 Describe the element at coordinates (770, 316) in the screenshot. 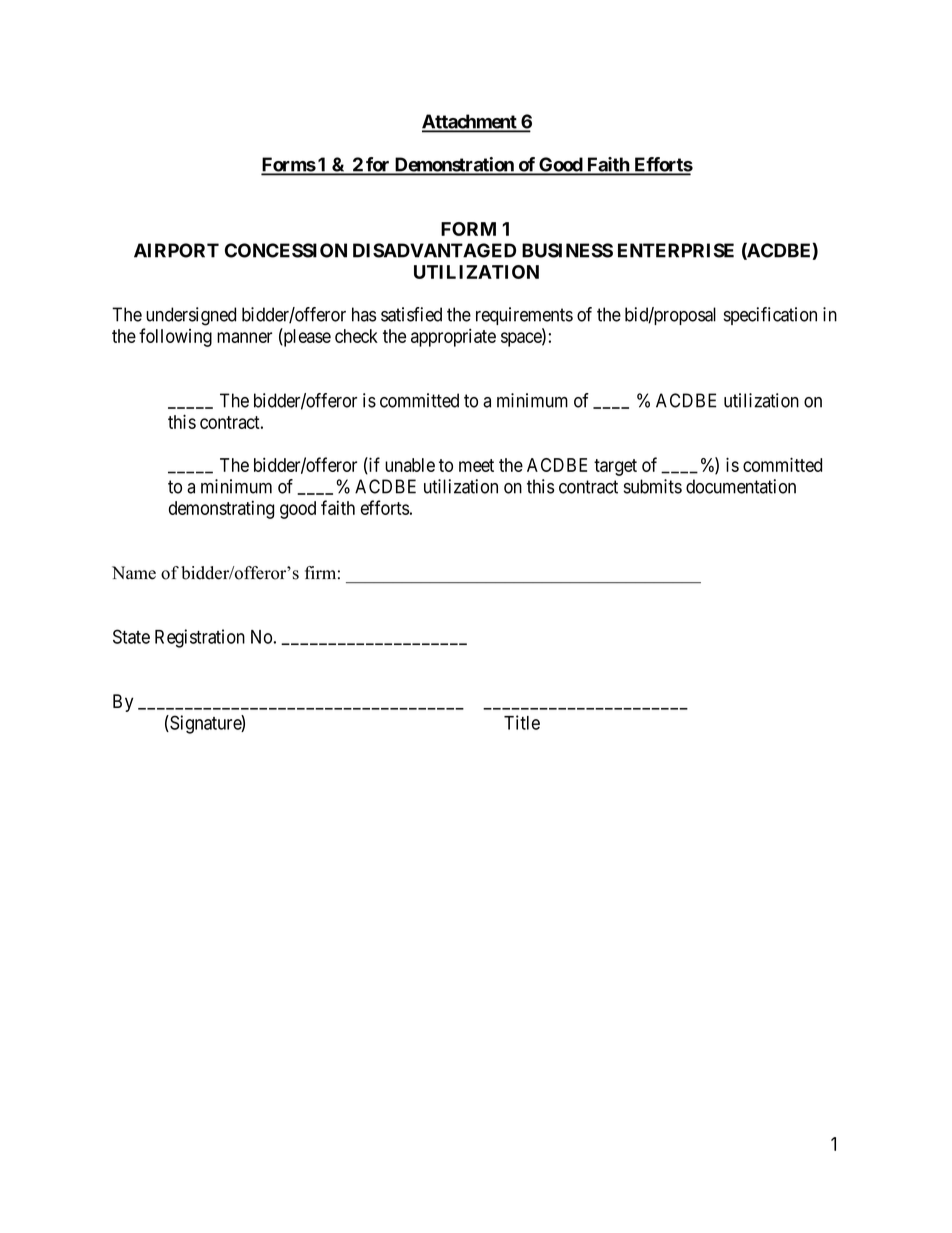

I see `specification` at that location.
